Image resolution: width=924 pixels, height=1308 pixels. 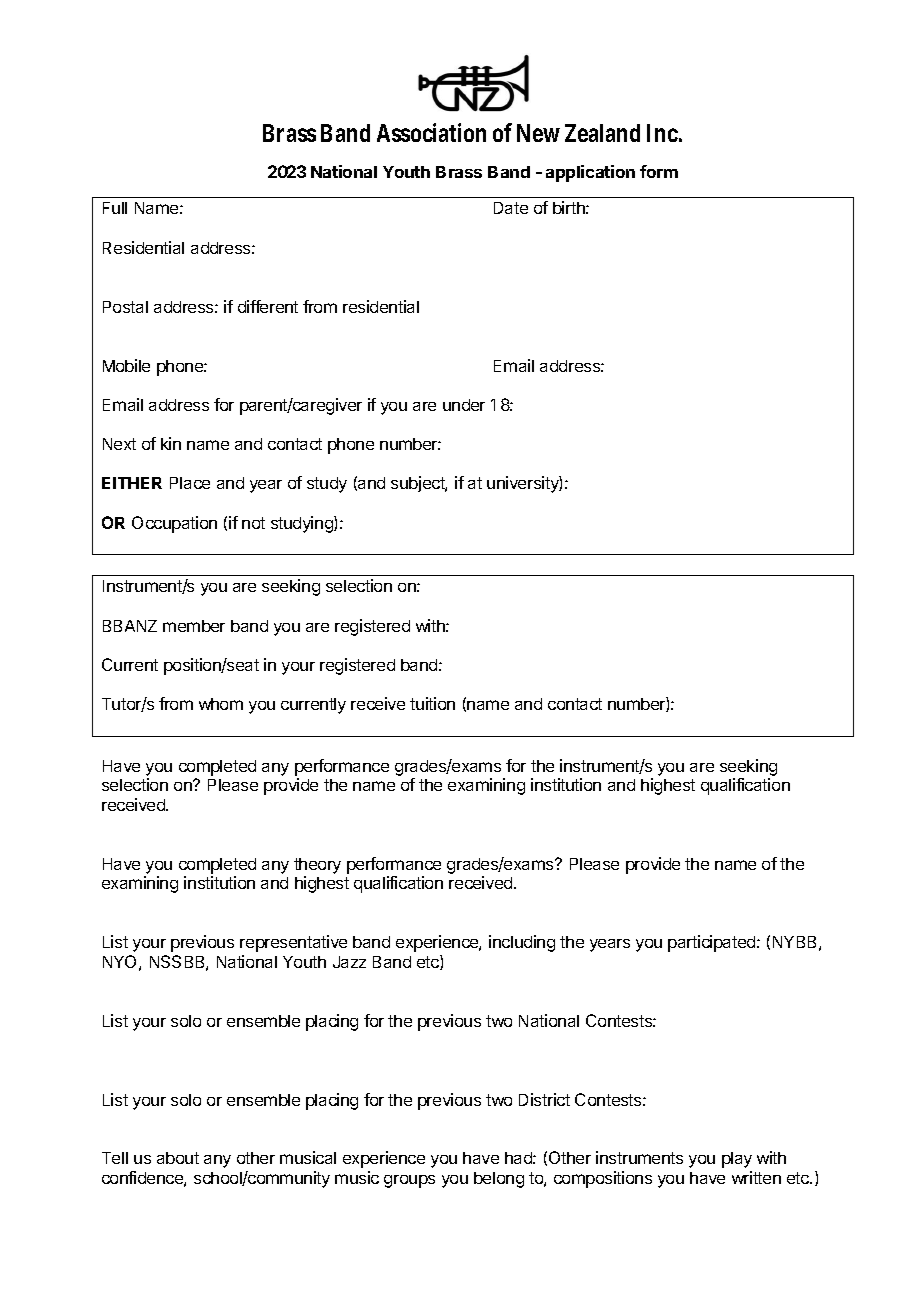 What do you see at coordinates (194, 626) in the page?
I see `member` at bounding box center [194, 626].
